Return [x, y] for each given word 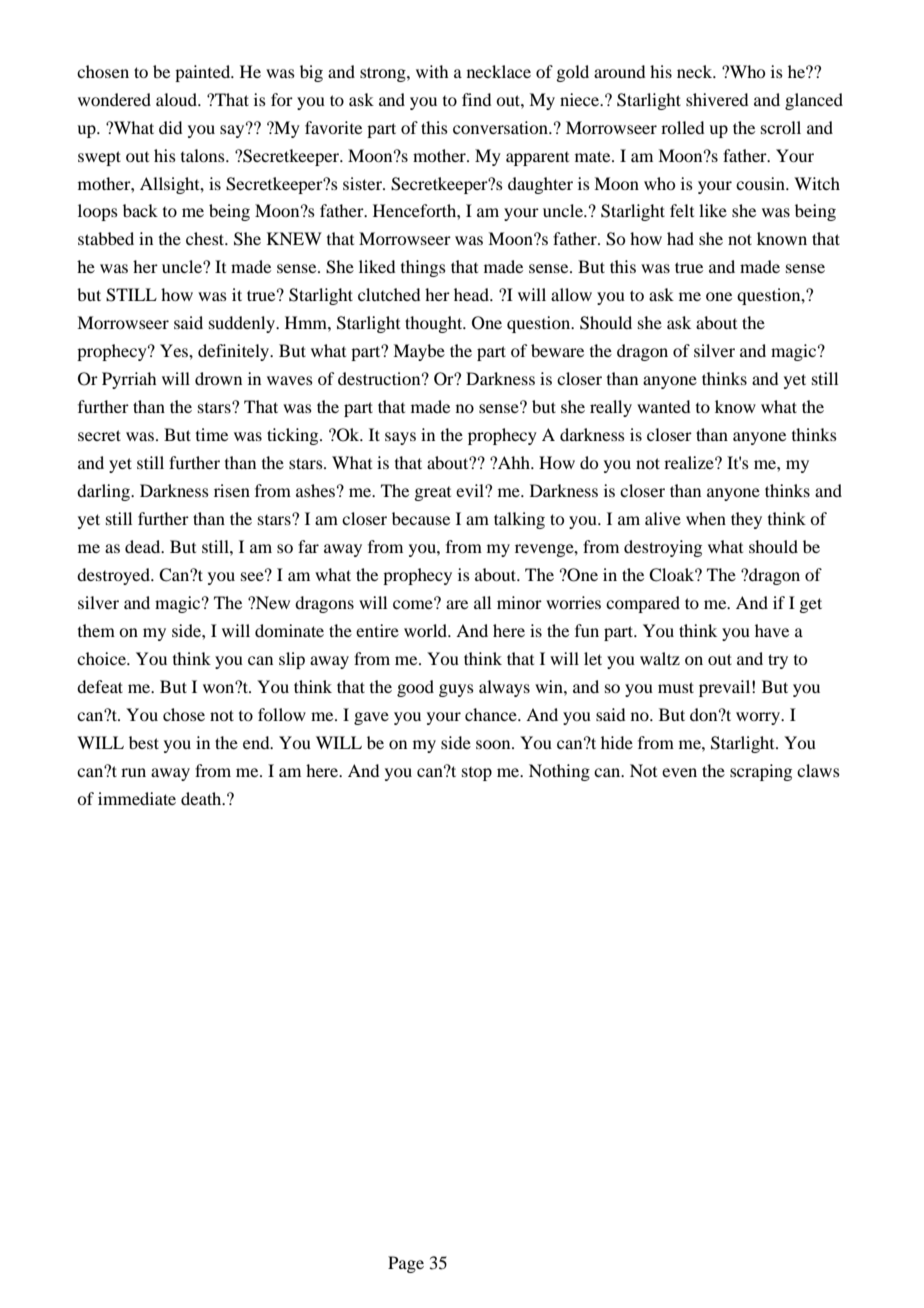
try [778, 661]
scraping [761, 772]
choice [102, 658]
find [476, 99]
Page [406, 1264]
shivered [717, 99]
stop [477, 774]
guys [456, 690]
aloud [177, 99]
